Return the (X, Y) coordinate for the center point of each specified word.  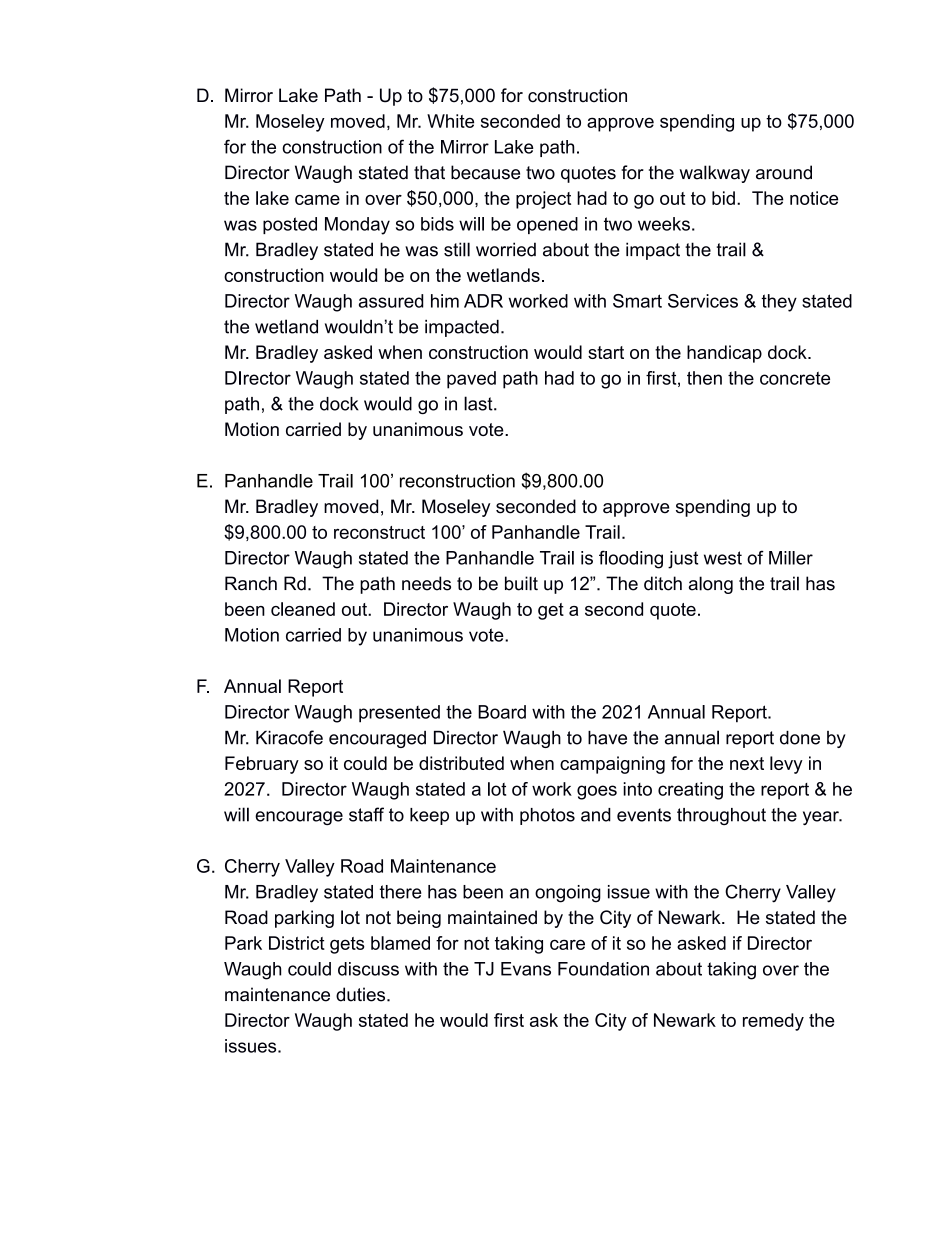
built (521, 583)
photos (547, 816)
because (485, 172)
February (262, 765)
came (317, 200)
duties (362, 994)
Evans (526, 969)
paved (471, 380)
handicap (724, 354)
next (747, 763)
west (723, 558)
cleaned (303, 609)
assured (391, 301)
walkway (714, 174)
